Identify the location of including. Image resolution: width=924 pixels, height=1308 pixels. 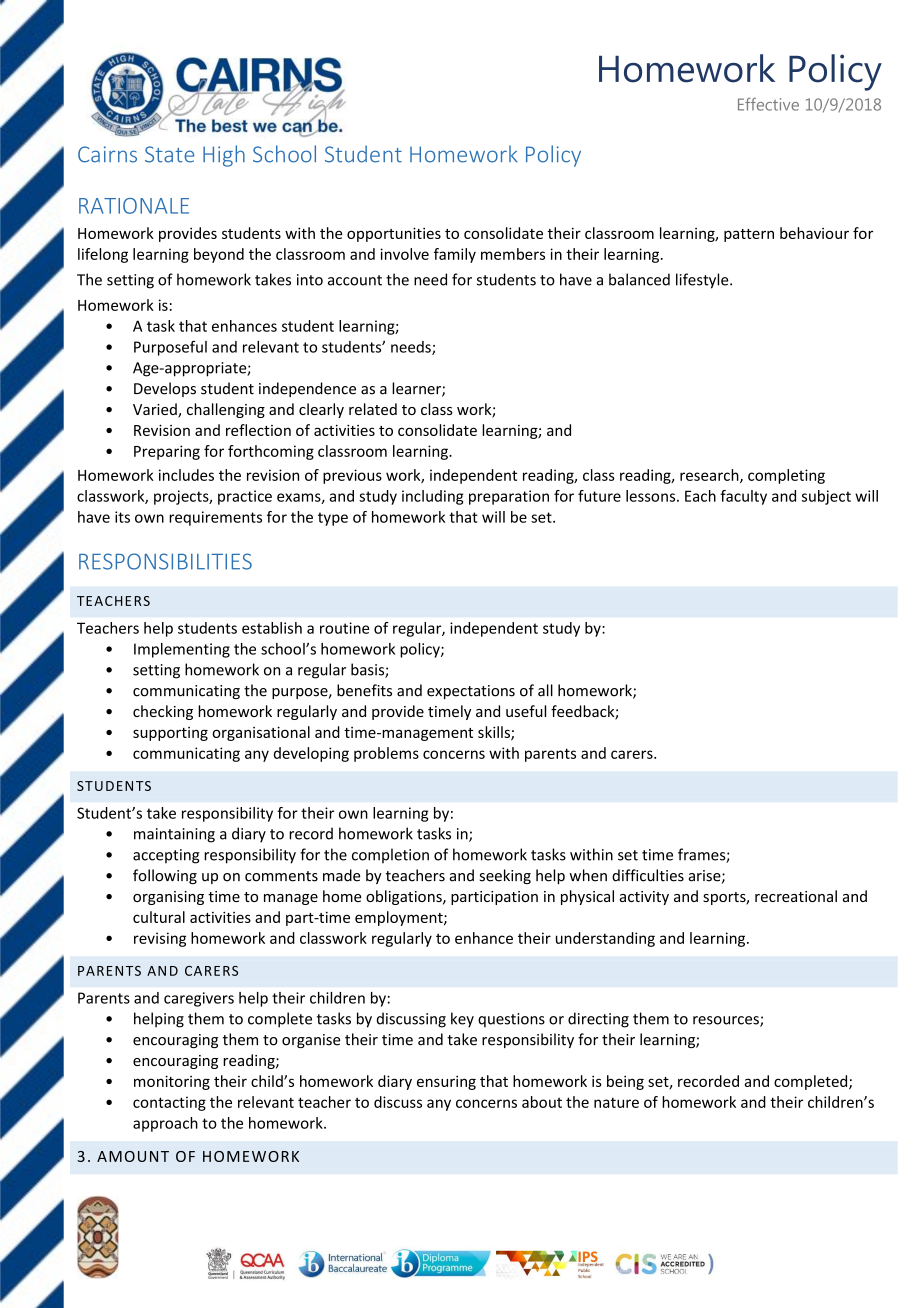
(433, 497).
